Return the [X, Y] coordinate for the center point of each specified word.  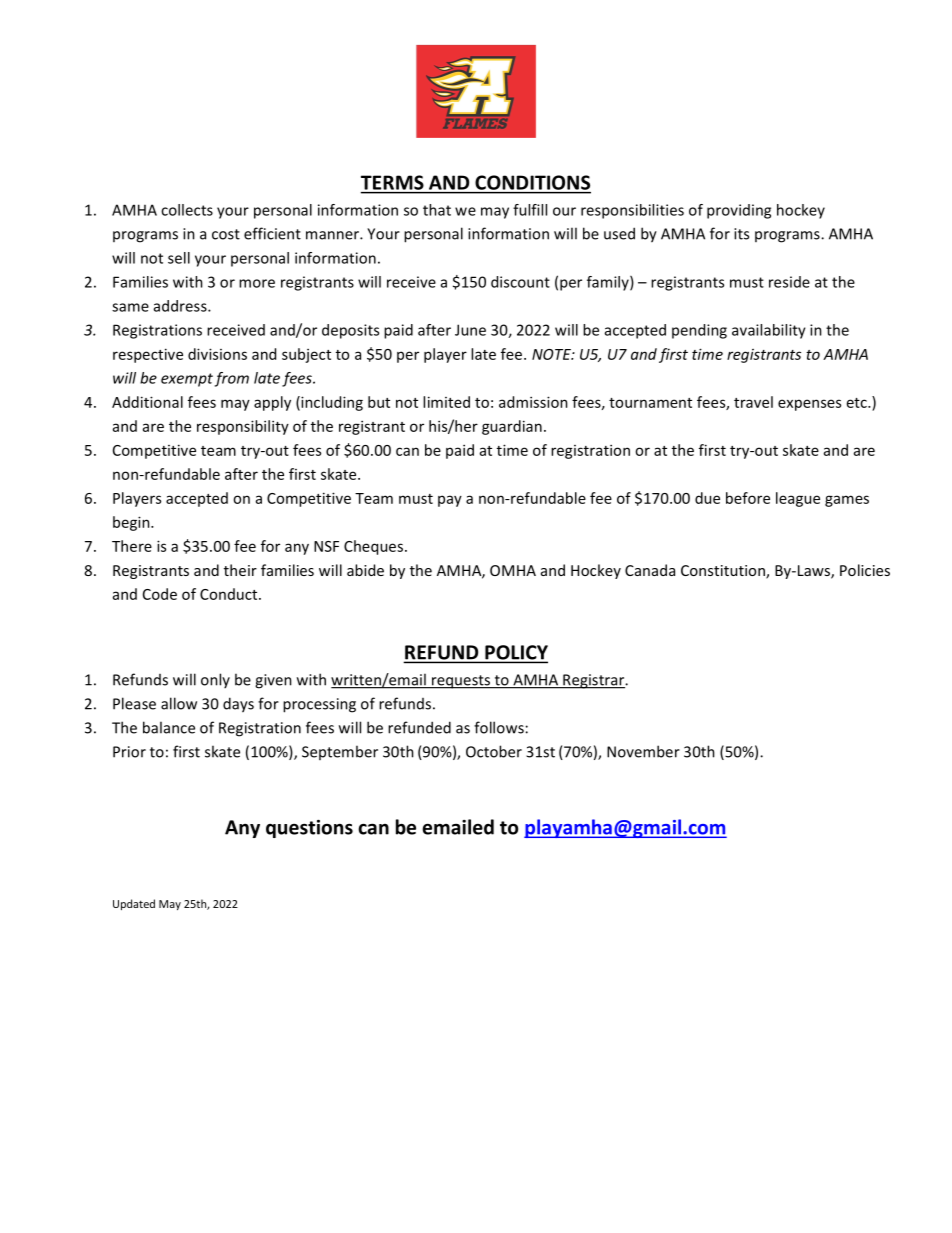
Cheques [375, 547]
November [643, 751]
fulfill [530, 210]
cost [226, 234]
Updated [134, 904]
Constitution [724, 572]
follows [499, 727]
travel [753, 402]
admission [533, 402]
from [232, 379]
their [240, 570]
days [238, 705]
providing [739, 211]
